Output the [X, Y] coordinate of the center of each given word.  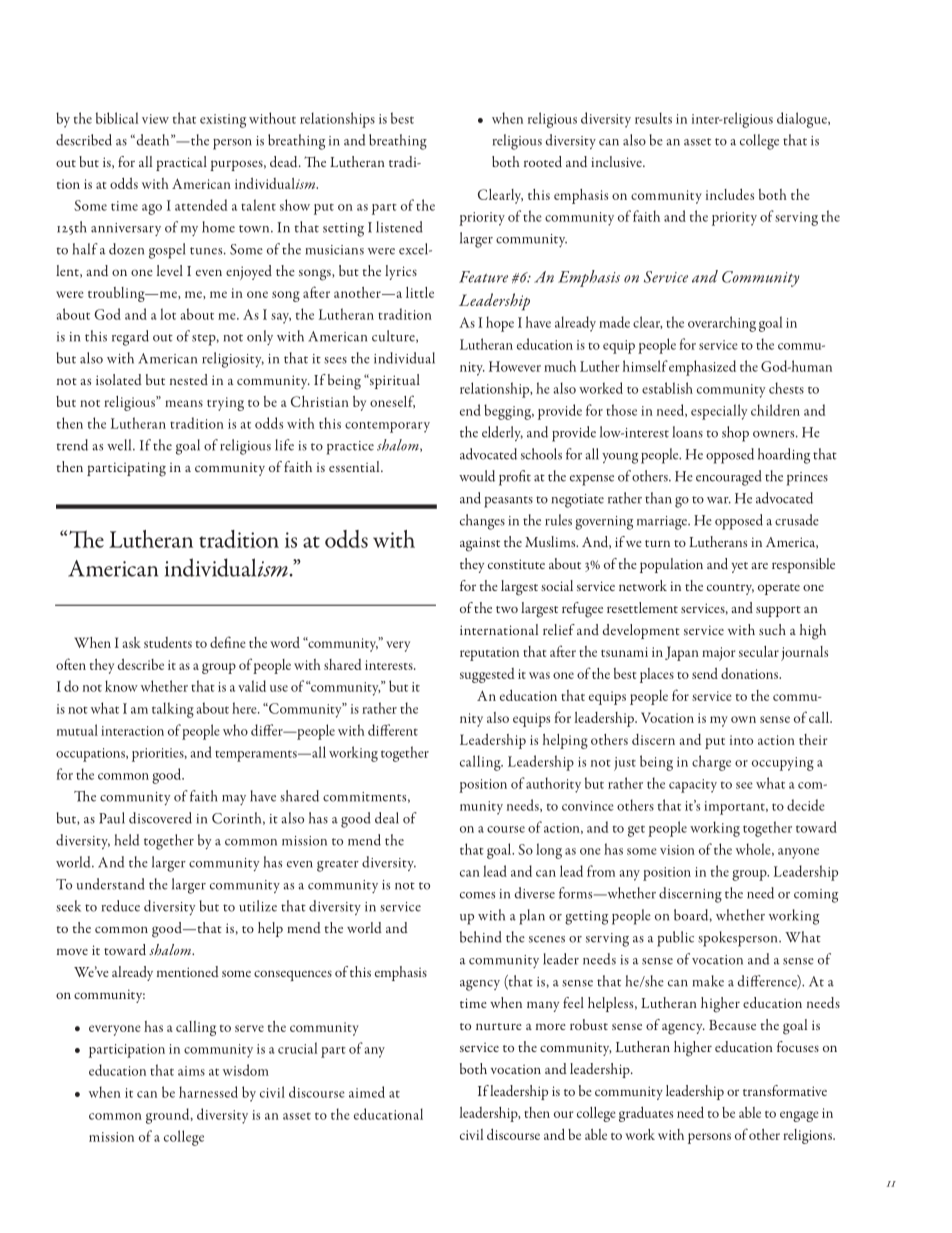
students [168, 642]
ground [169, 1116]
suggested [487, 675]
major [718, 654]
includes [730, 194]
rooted [543, 161]
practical [181, 163]
